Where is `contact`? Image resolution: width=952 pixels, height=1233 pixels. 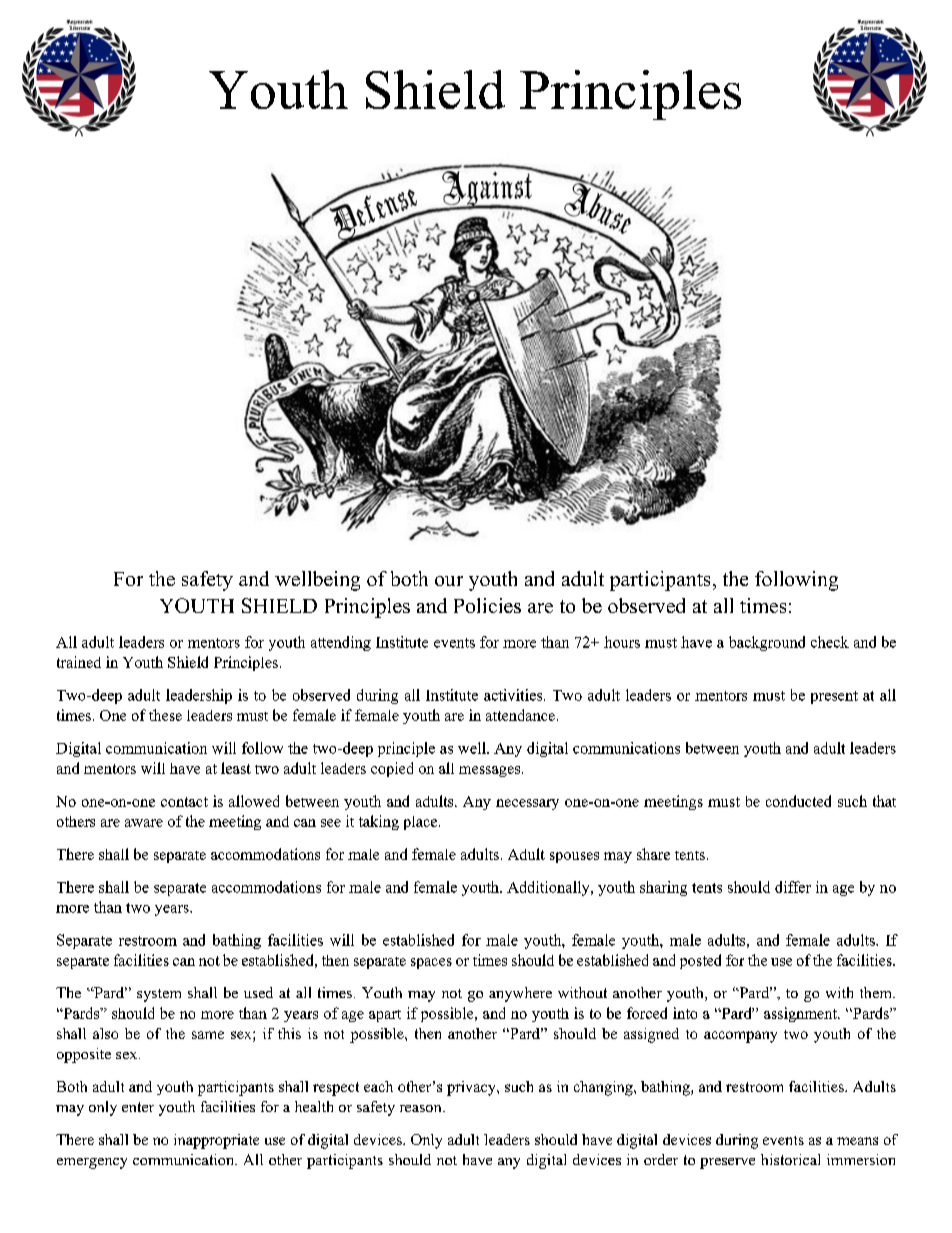 contact is located at coordinates (184, 802).
